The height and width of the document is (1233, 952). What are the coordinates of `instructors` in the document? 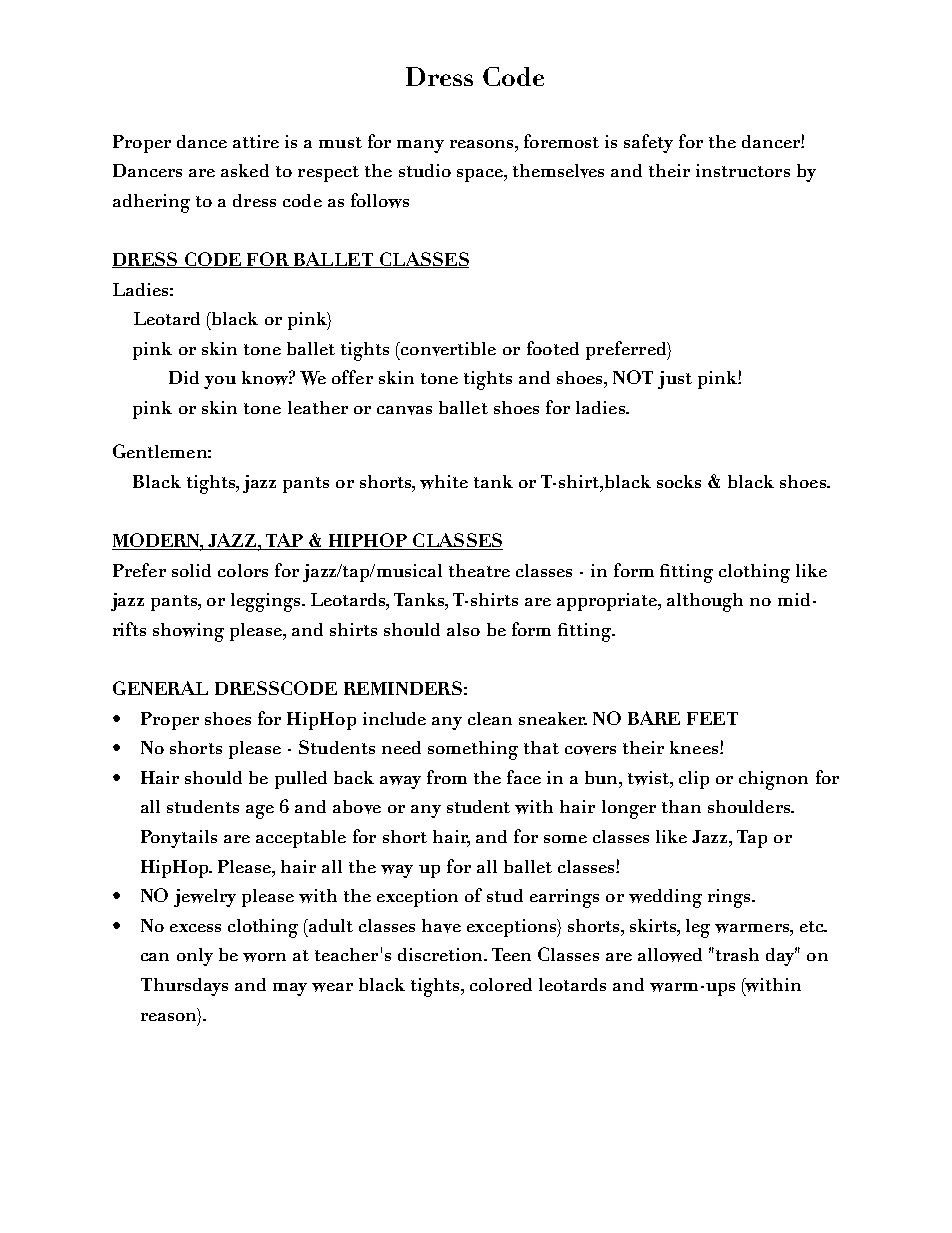 It's located at (743, 170).
